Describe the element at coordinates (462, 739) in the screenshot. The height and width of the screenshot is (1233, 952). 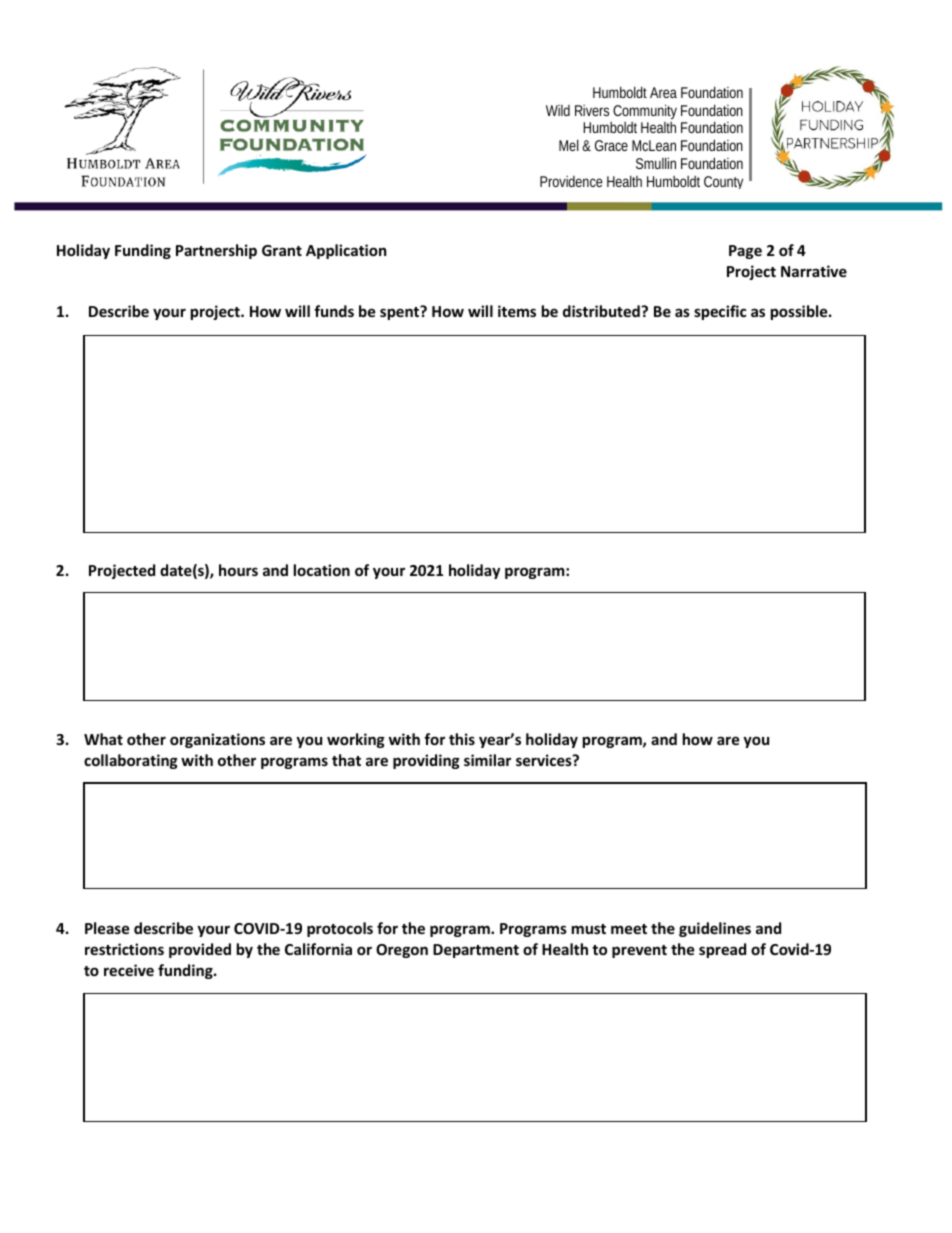
I see `this` at that location.
